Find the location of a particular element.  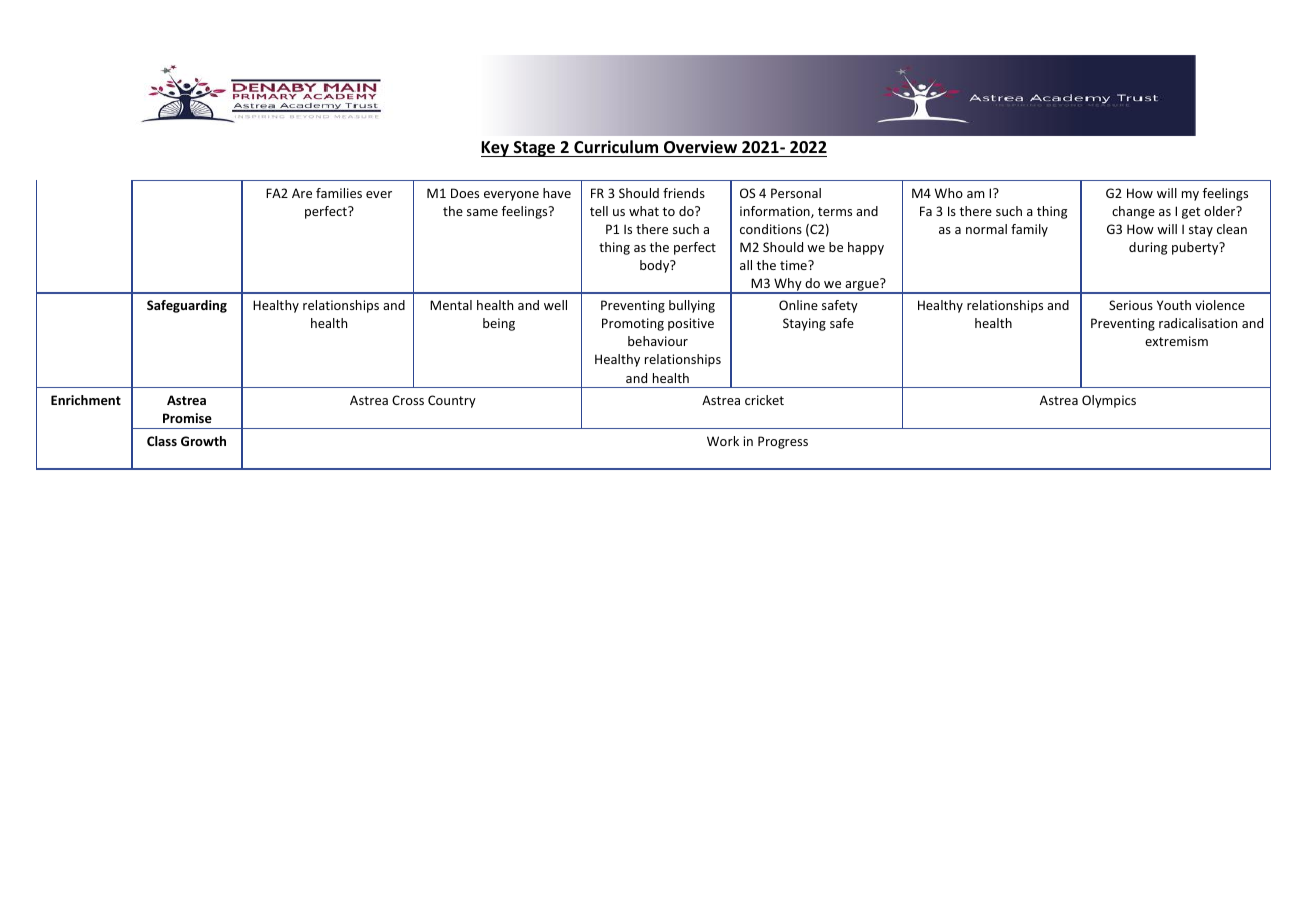

Overview is located at coordinates (700, 147).
